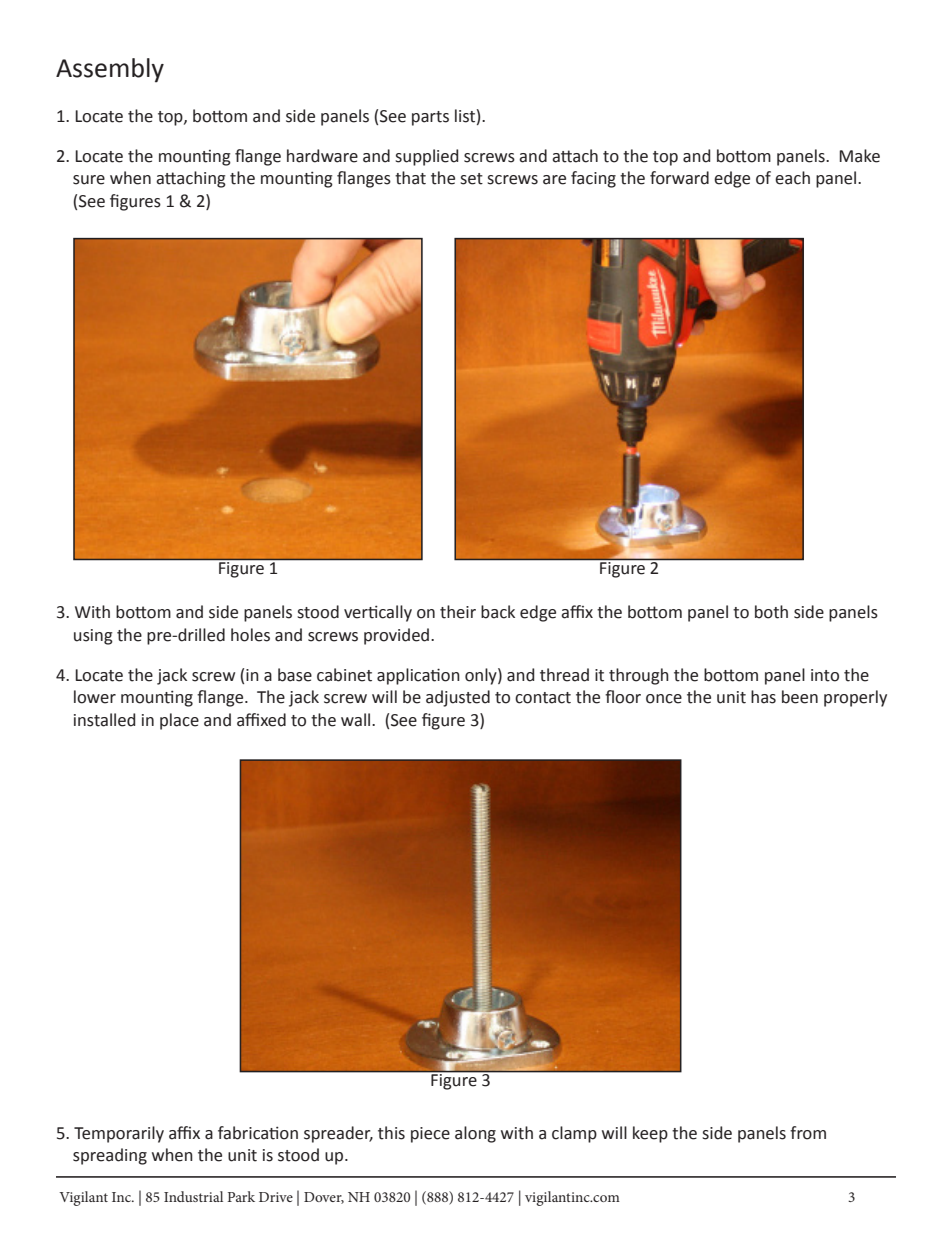  I want to click on set, so click(471, 179).
